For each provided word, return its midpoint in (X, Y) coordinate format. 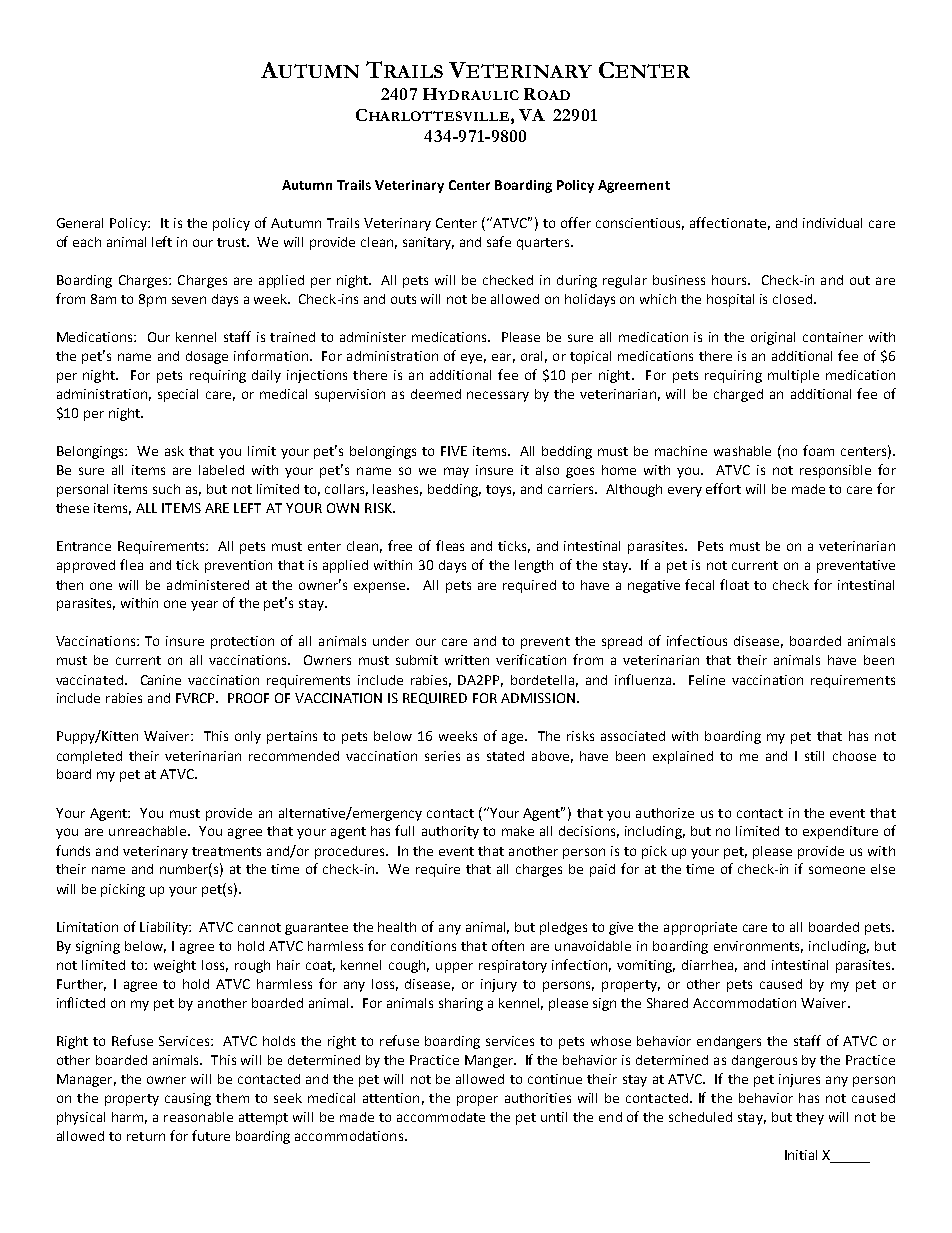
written (467, 660)
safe (499, 241)
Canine (161, 680)
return (146, 1136)
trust (233, 242)
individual (832, 223)
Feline (707, 680)
